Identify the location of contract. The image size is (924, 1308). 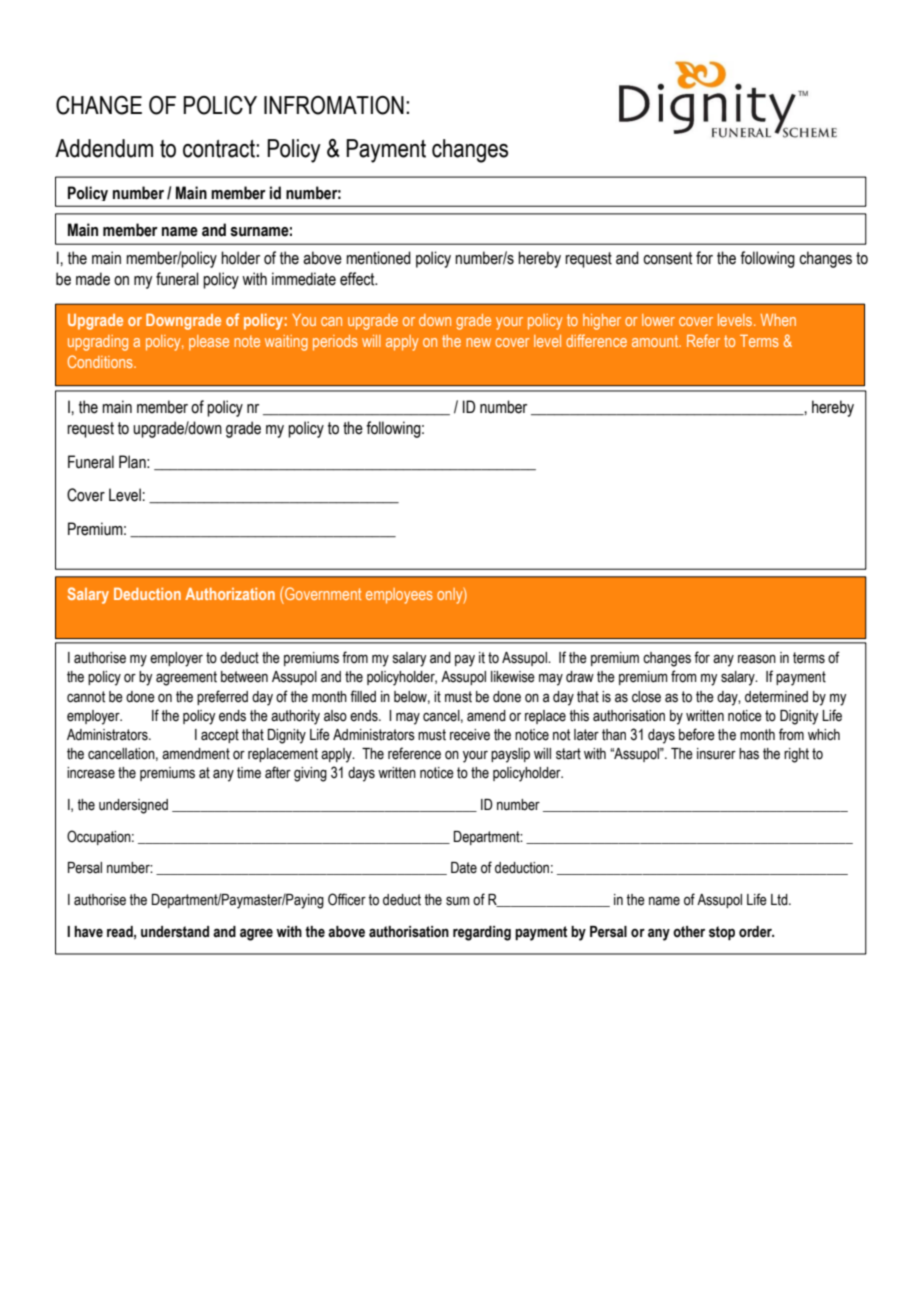
(220, 149).
